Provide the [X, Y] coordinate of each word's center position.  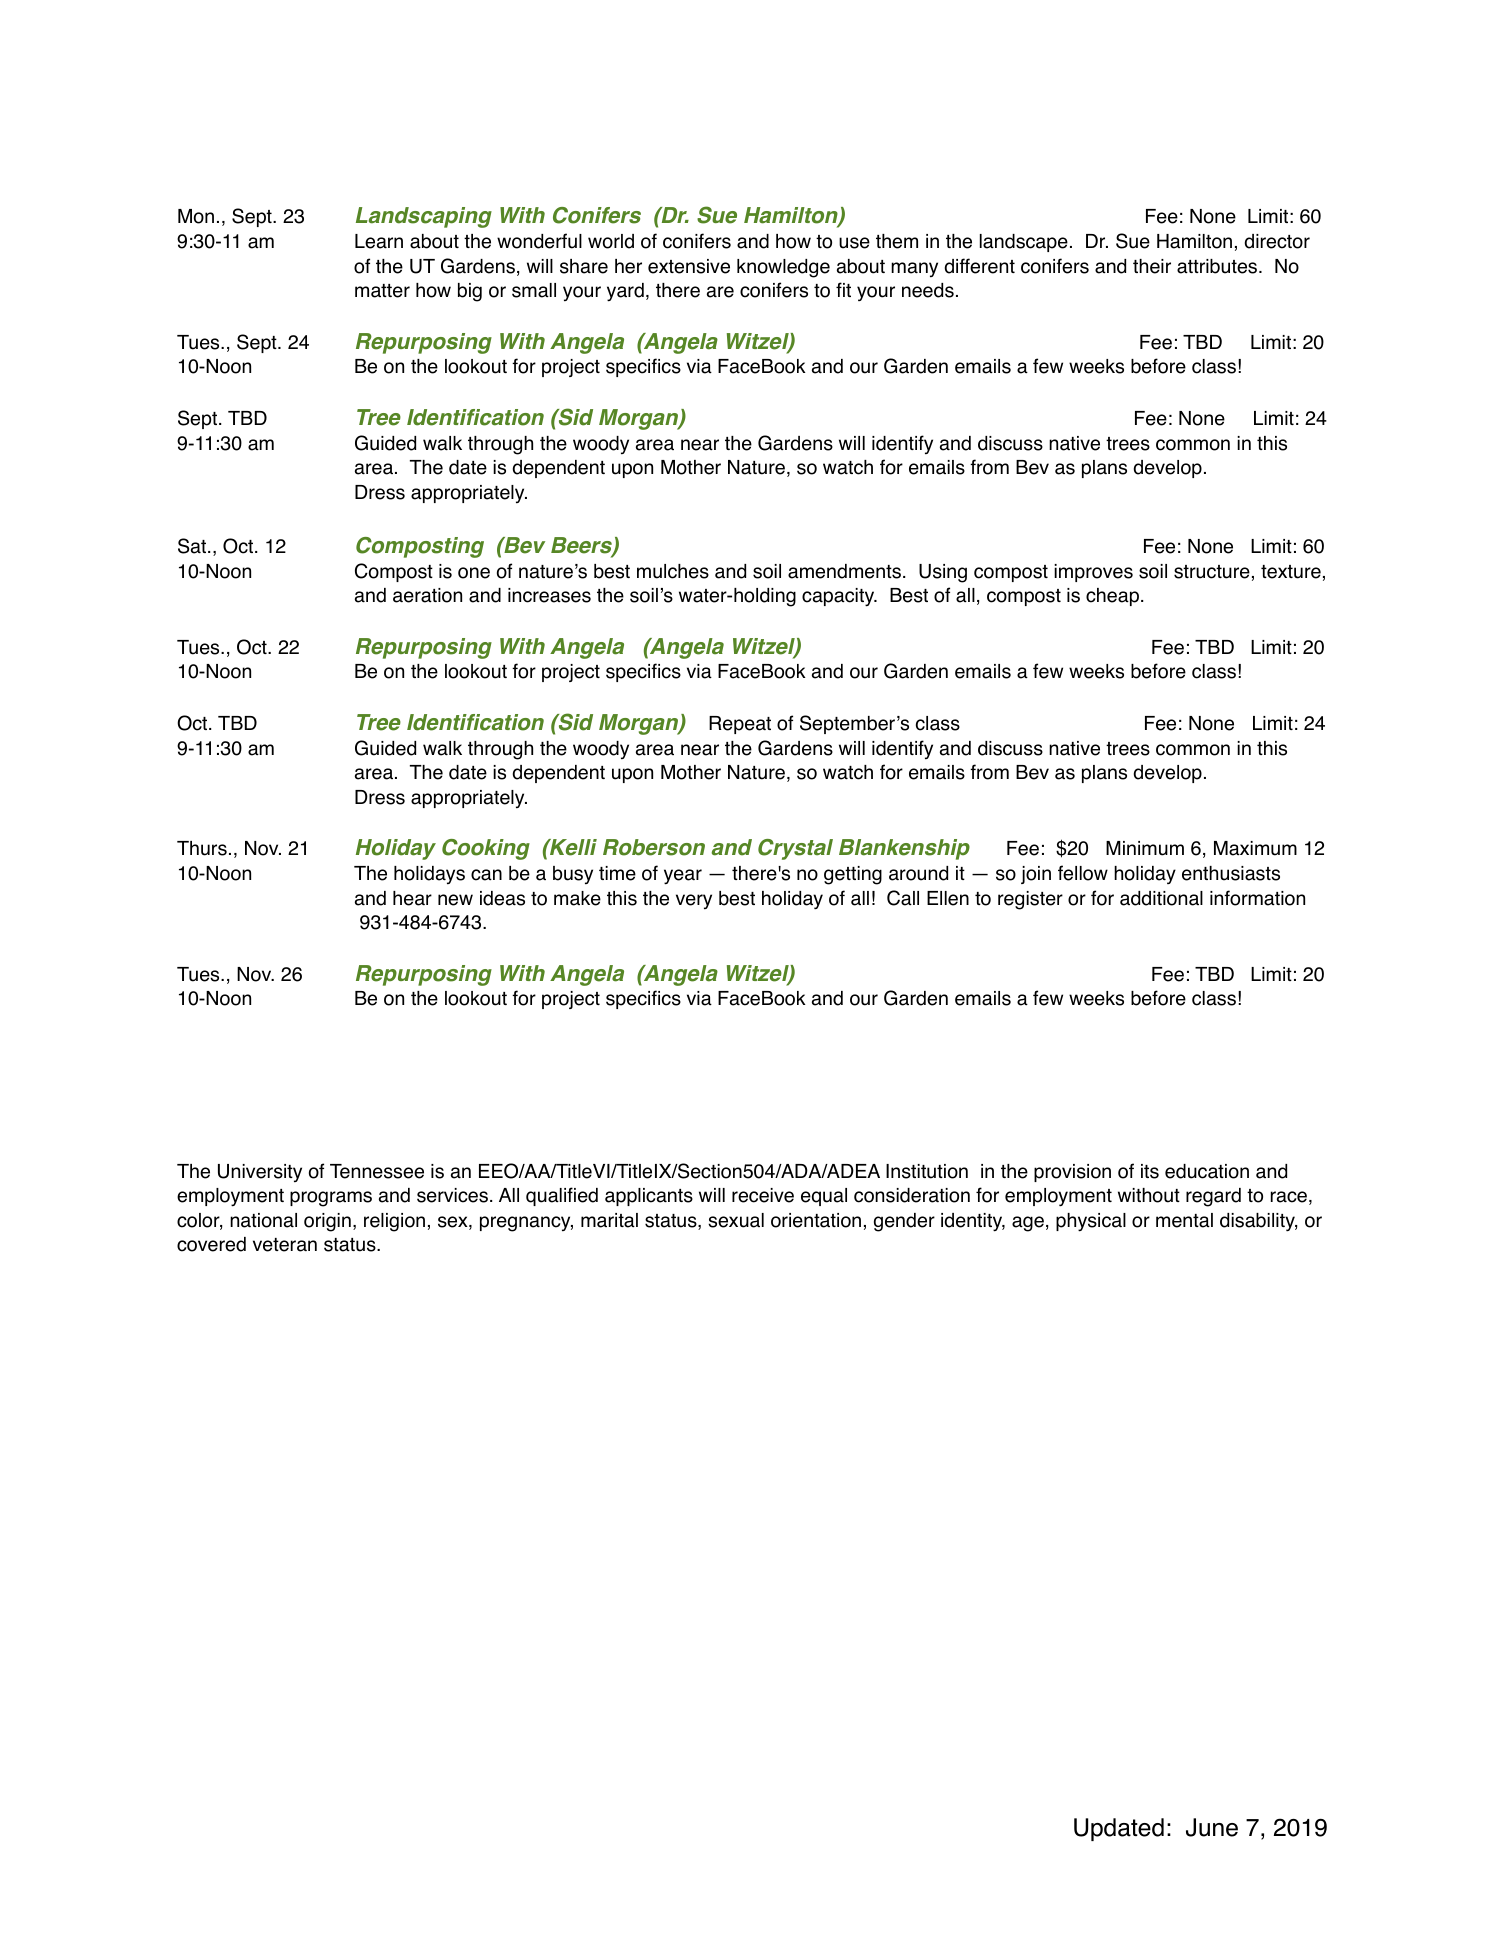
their [1152, 266]
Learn [379, 241]
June [1212, 1827]
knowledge [783, 268]
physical [1091, 1222]
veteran [285, 1245]
